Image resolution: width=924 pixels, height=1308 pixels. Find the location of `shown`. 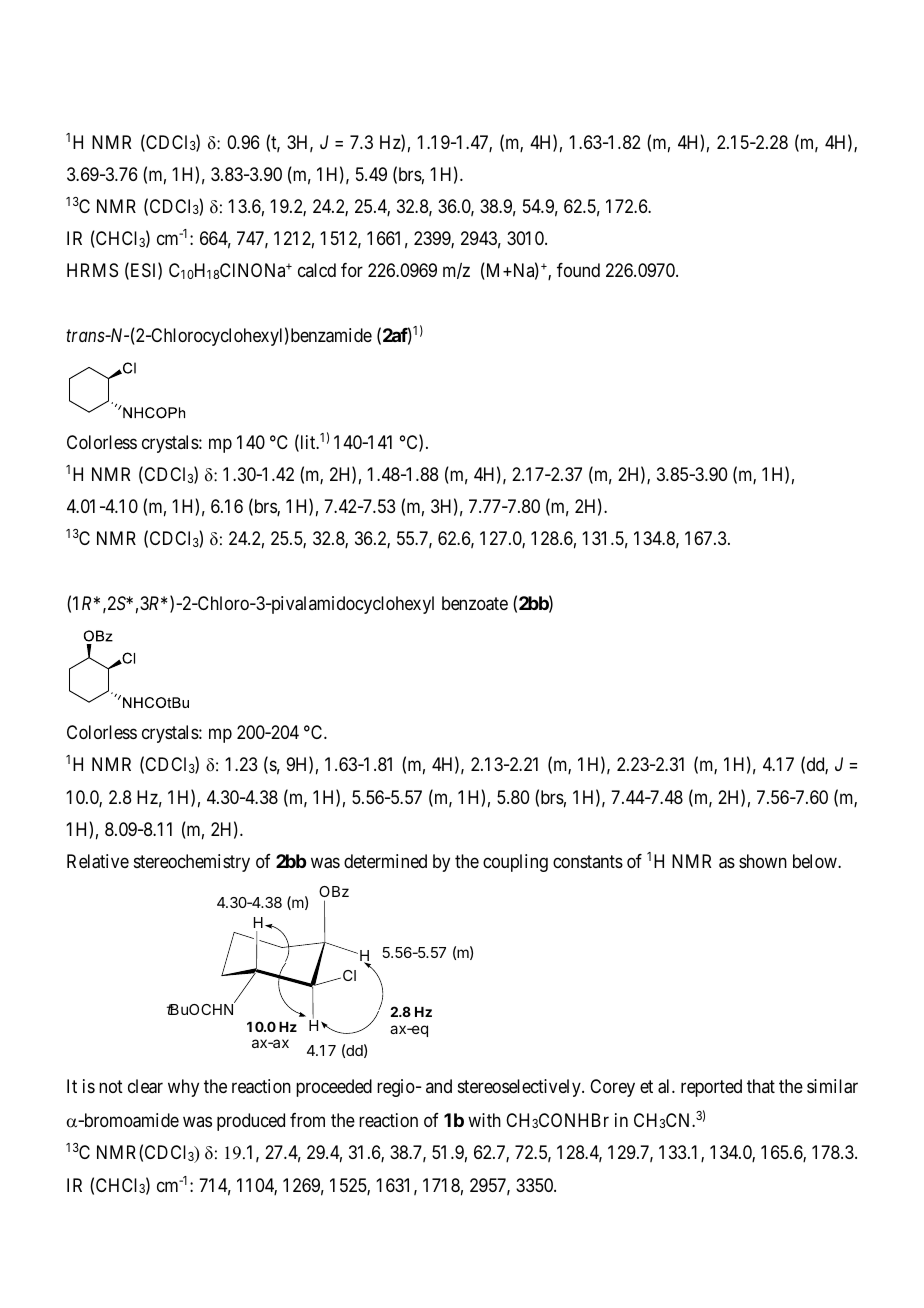

shown is located at coordinates (763, 861).
